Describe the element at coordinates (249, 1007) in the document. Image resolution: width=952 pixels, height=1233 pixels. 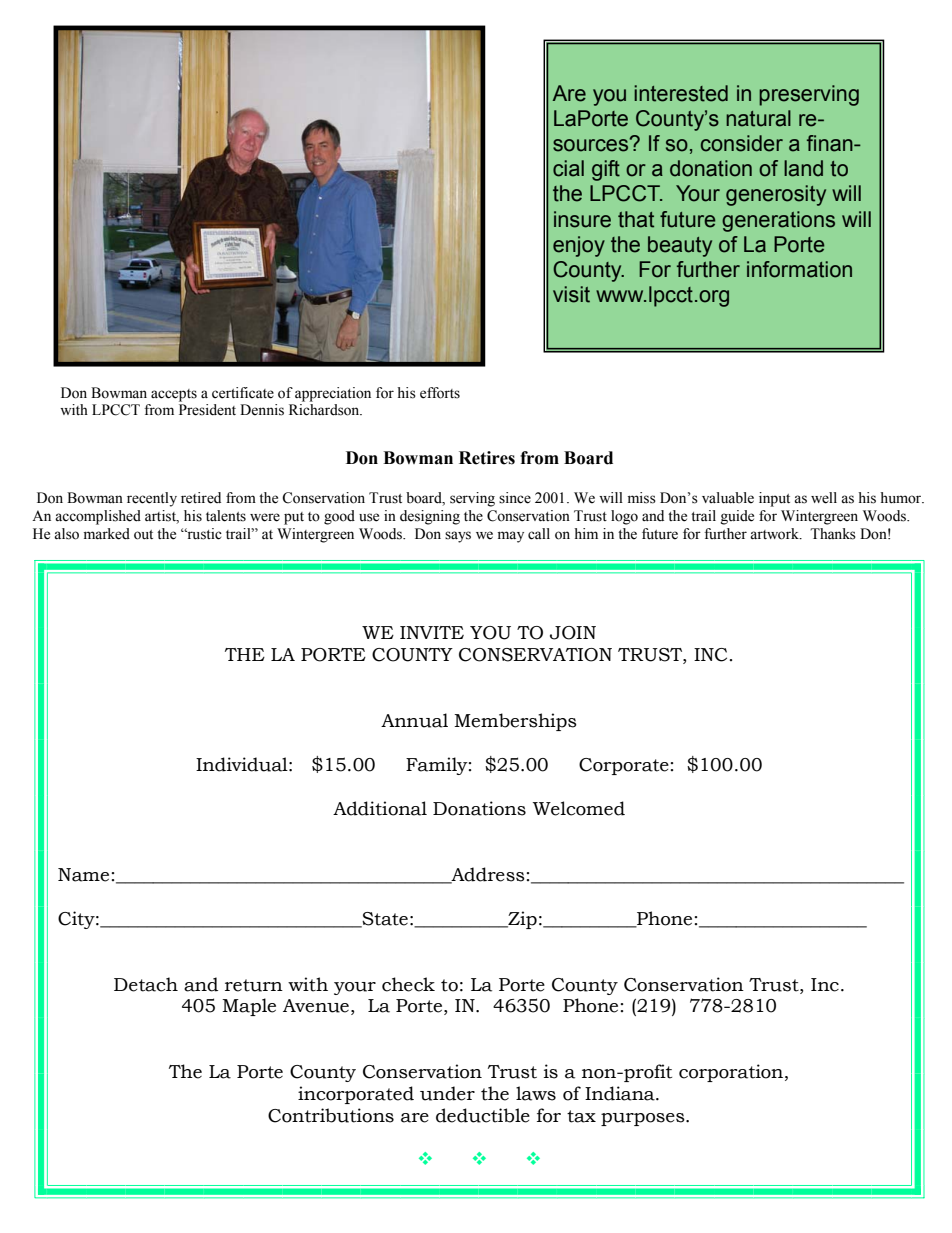
I see `Maple` at that location.
